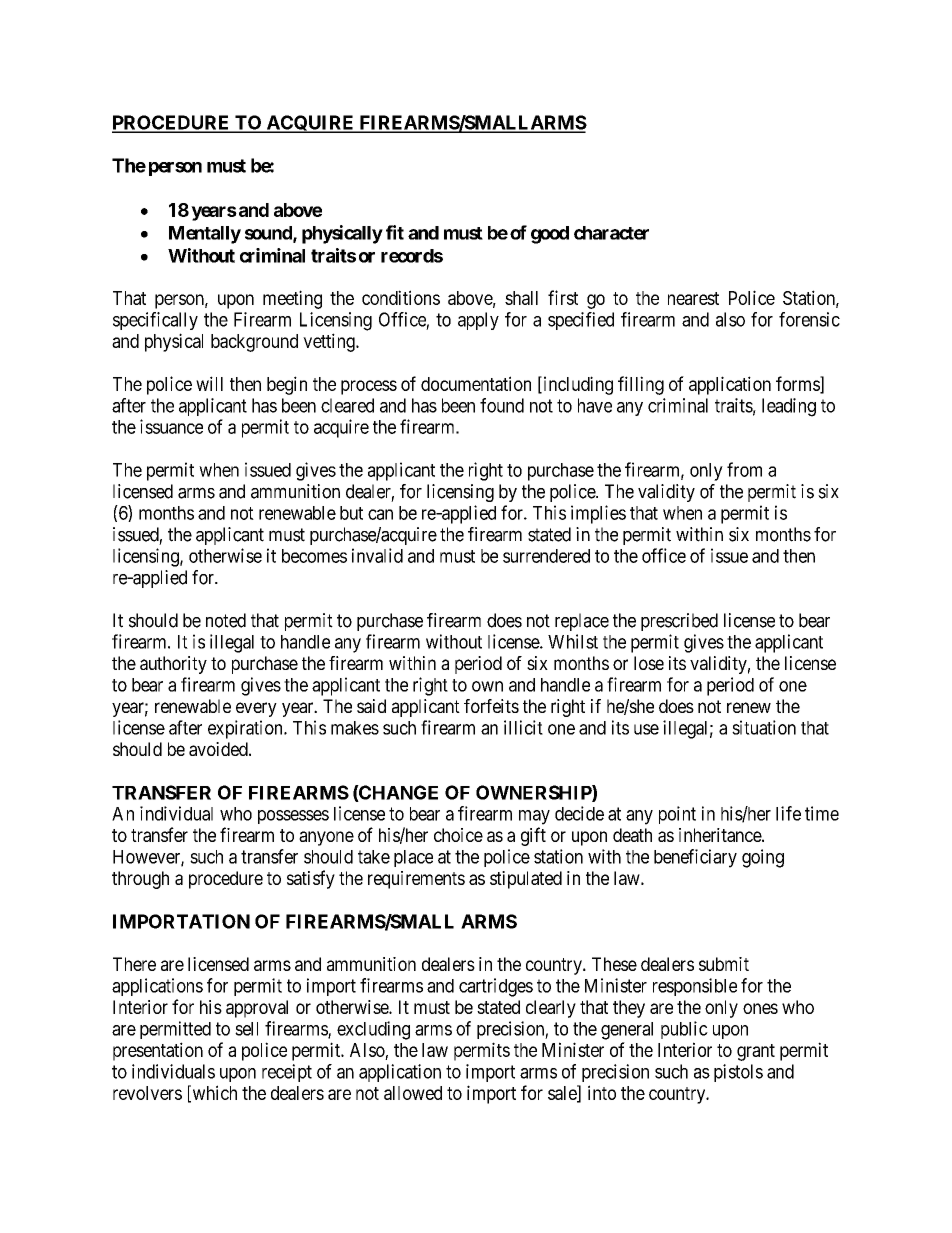 This screenshot has width=952, height=1233. What do you see at coordinates (679, 622) in the screenshot?
I see `prescribed` at bounding box center [679, 622].
